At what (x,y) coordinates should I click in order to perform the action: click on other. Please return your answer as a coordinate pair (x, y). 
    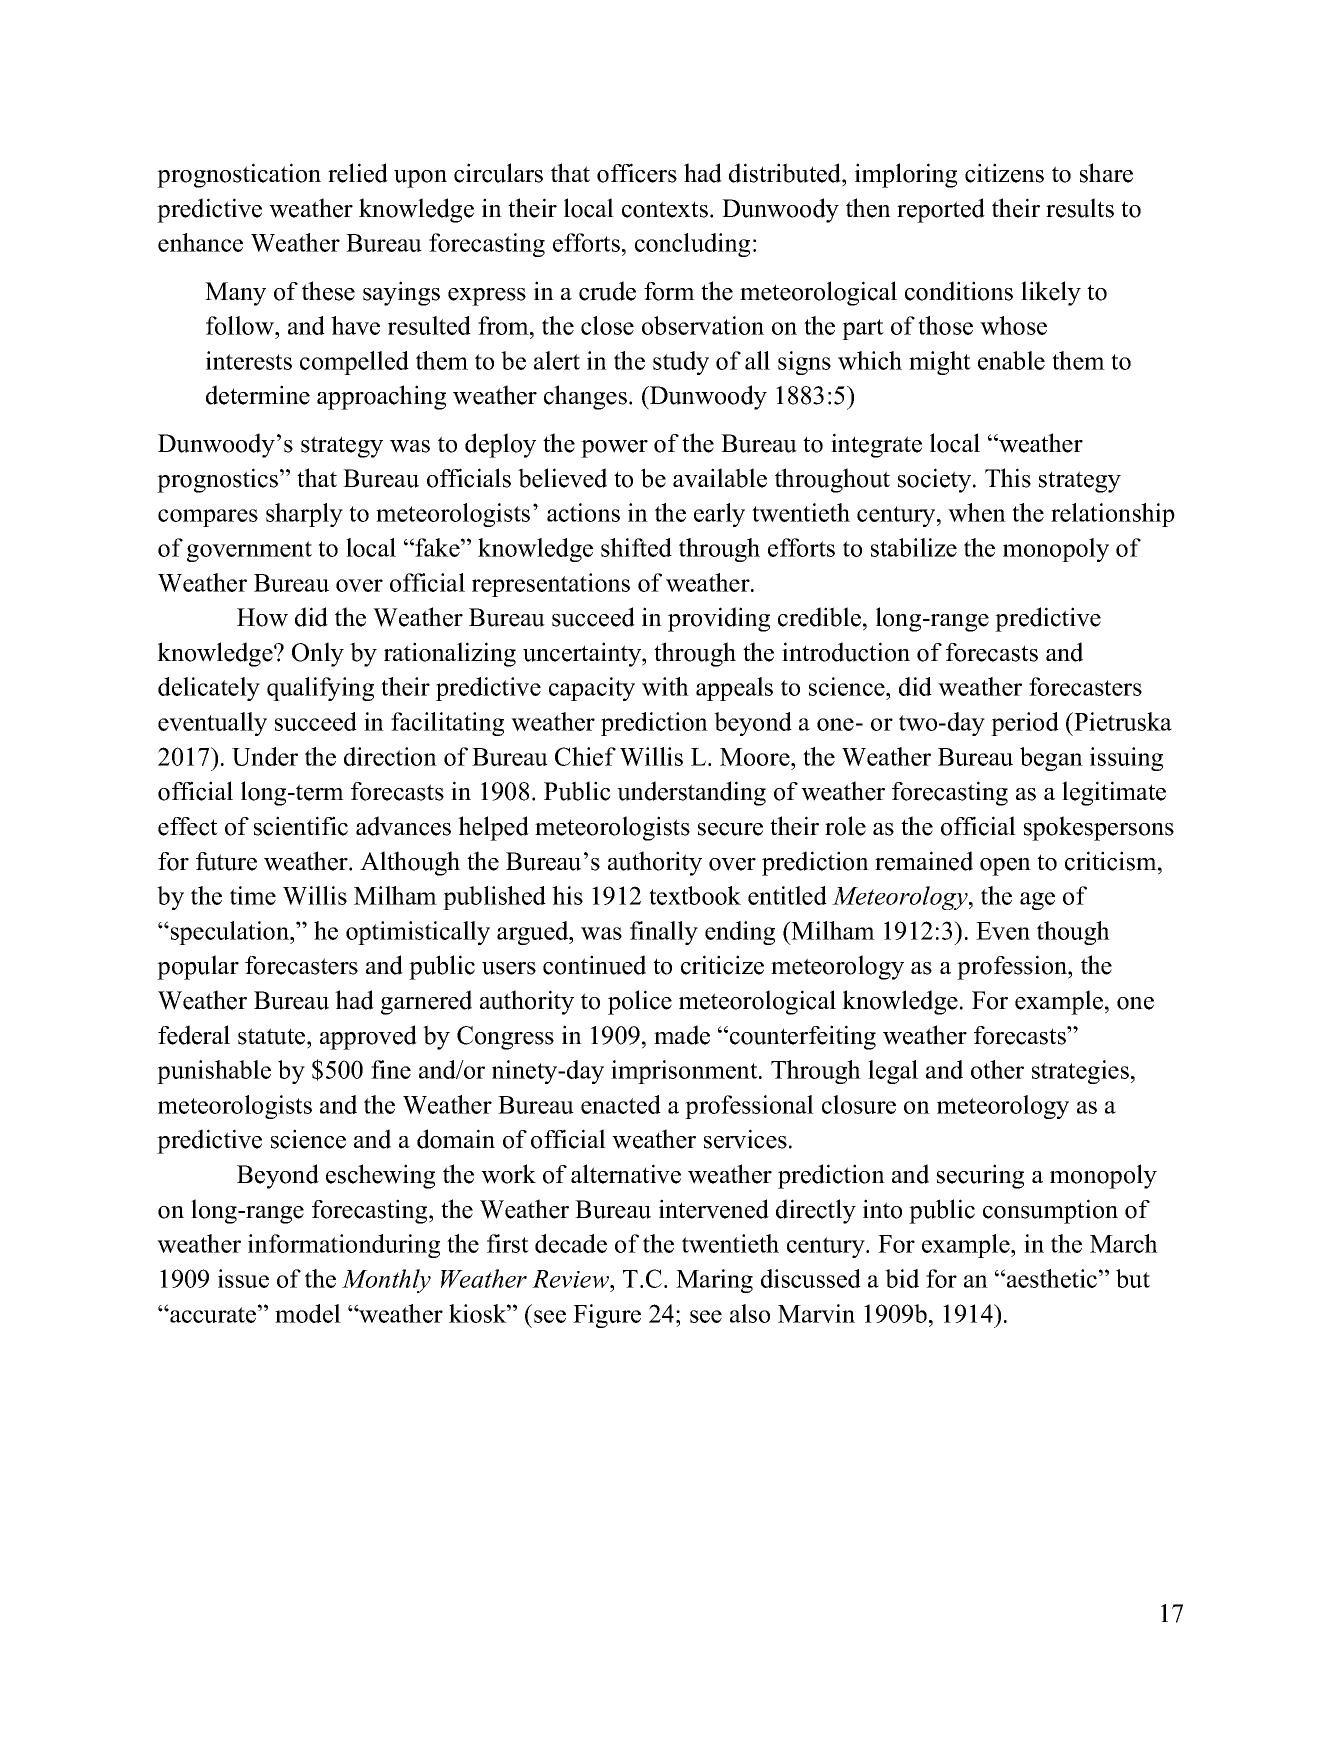
    Looking at the image, I should click on (997, 1069).
